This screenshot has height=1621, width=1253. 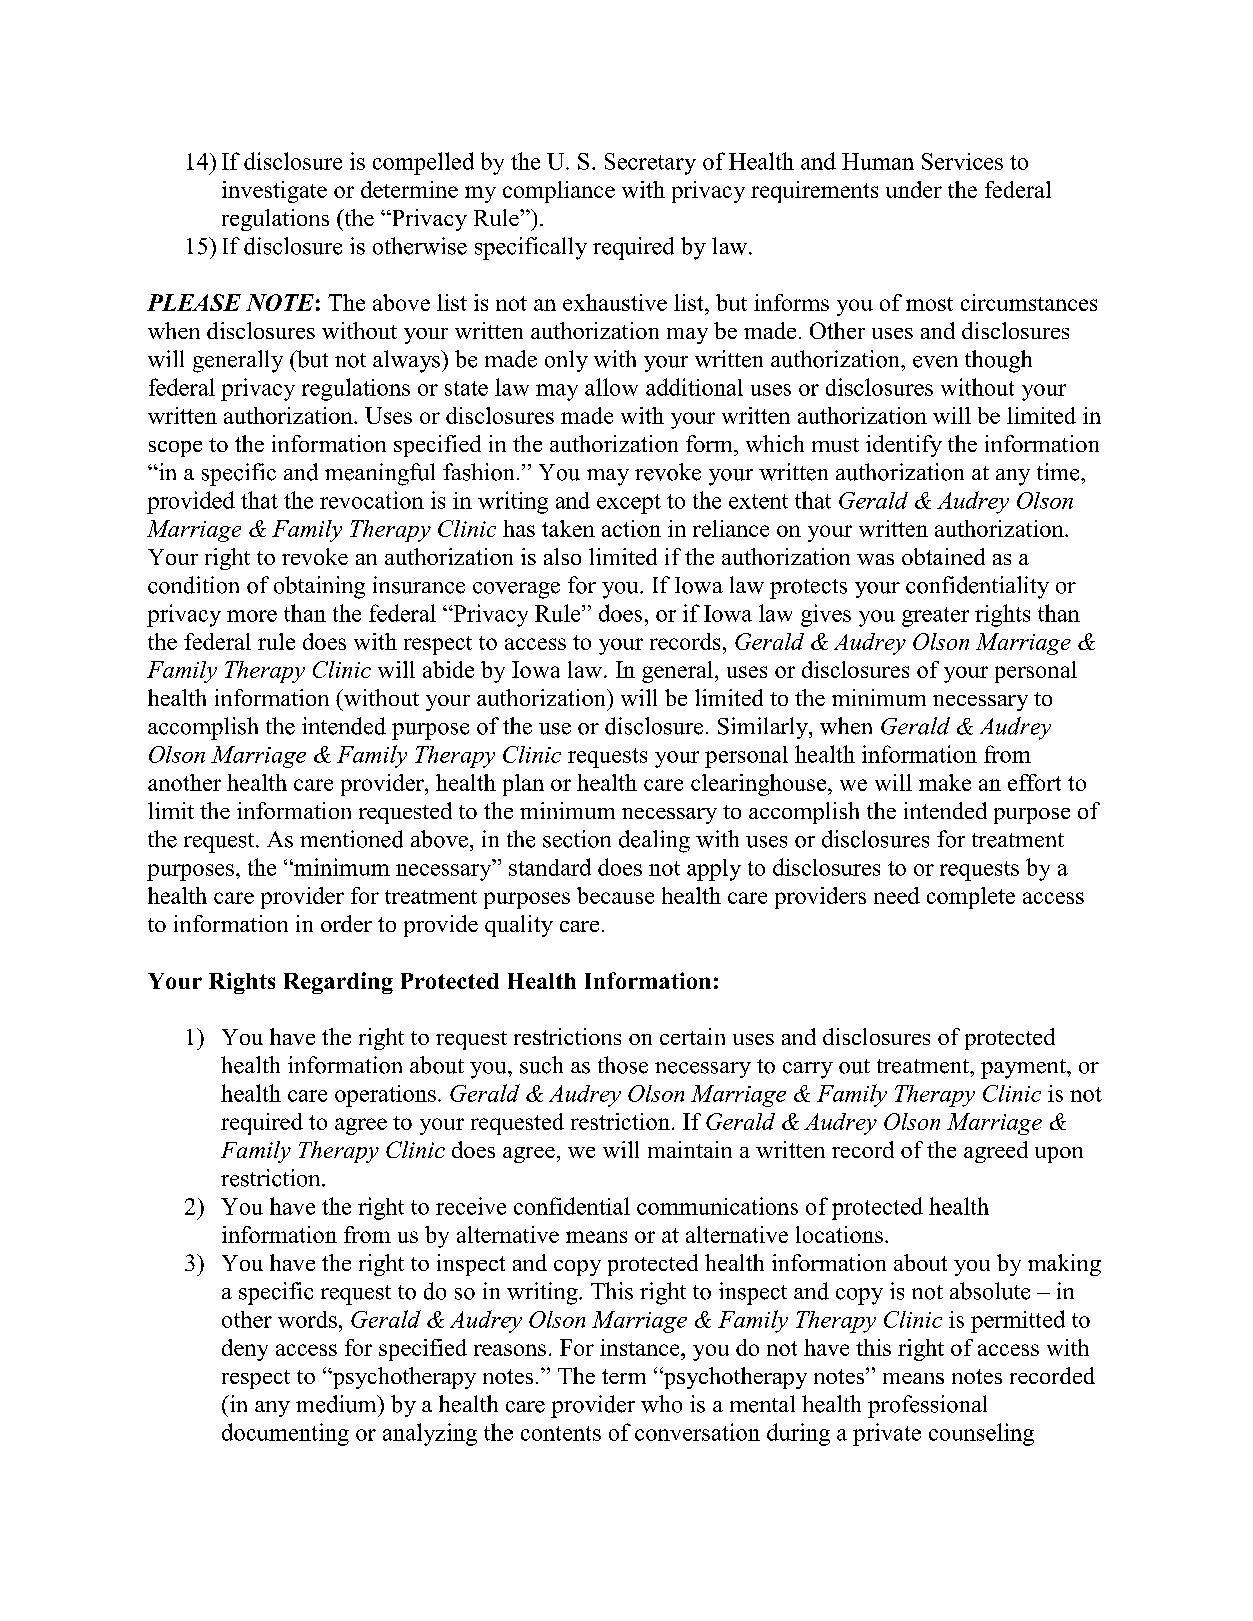 What do you see at coordinates (945, 782) in the screenshot?
I see `make` at bounding box center [945, 782].
